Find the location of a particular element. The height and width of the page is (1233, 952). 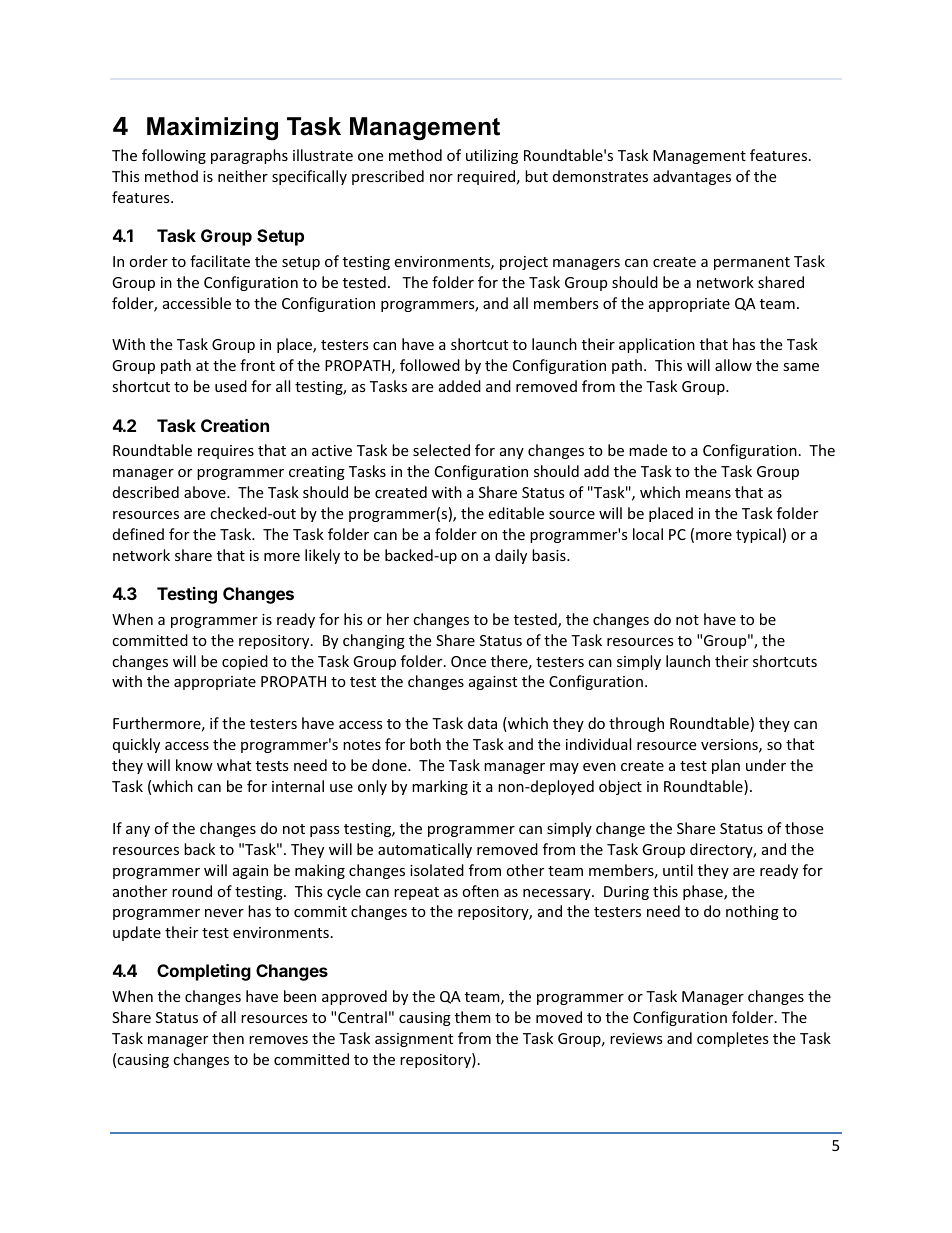

then is located at coordinates (228, 1038).
